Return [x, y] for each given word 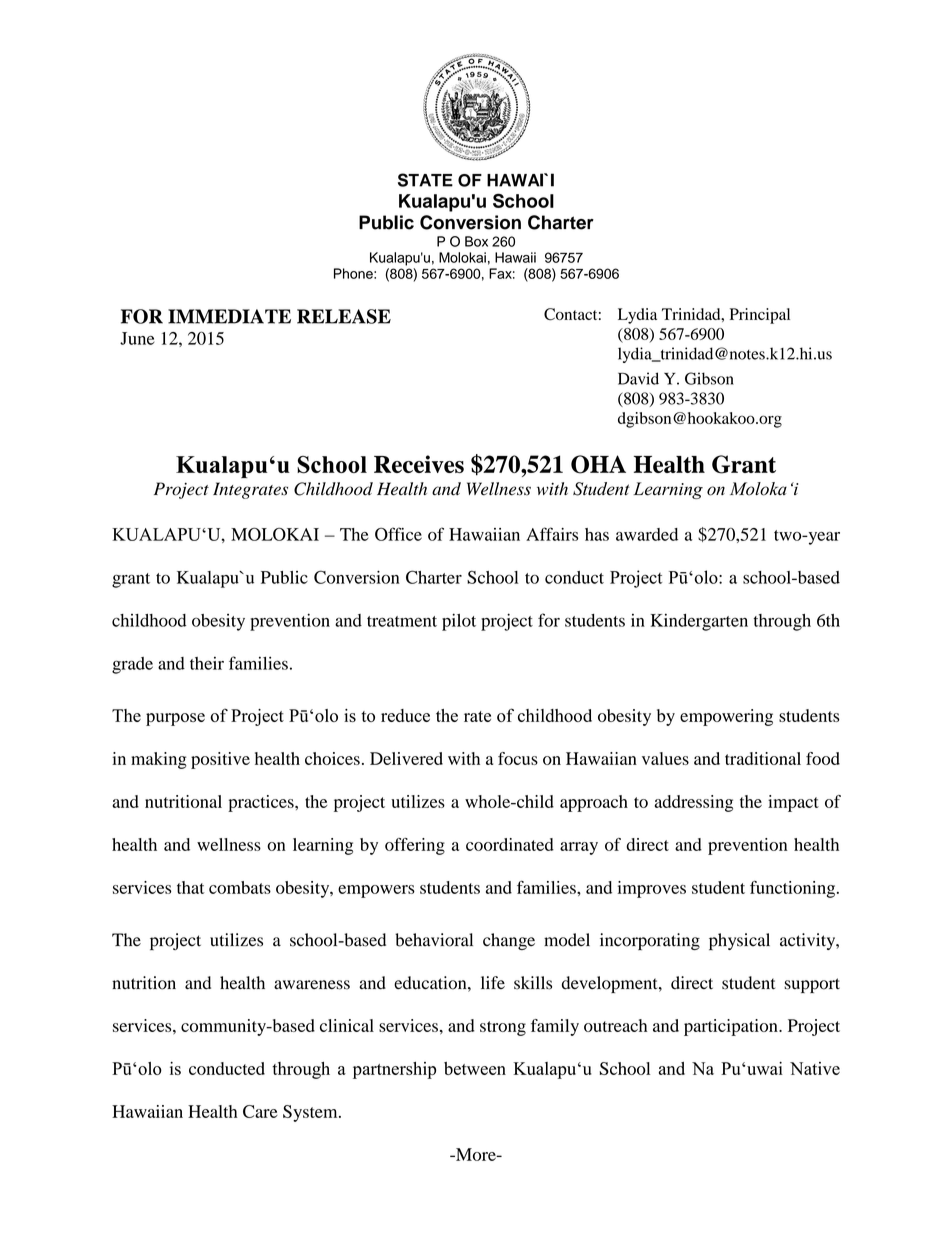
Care [260, 1111]
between [475, 1068]
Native [815, 1068]
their [207, 663]
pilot [459, 622]
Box [476, 241]
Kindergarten [699, 622]
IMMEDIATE [229, 316]
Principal [760, 316]
